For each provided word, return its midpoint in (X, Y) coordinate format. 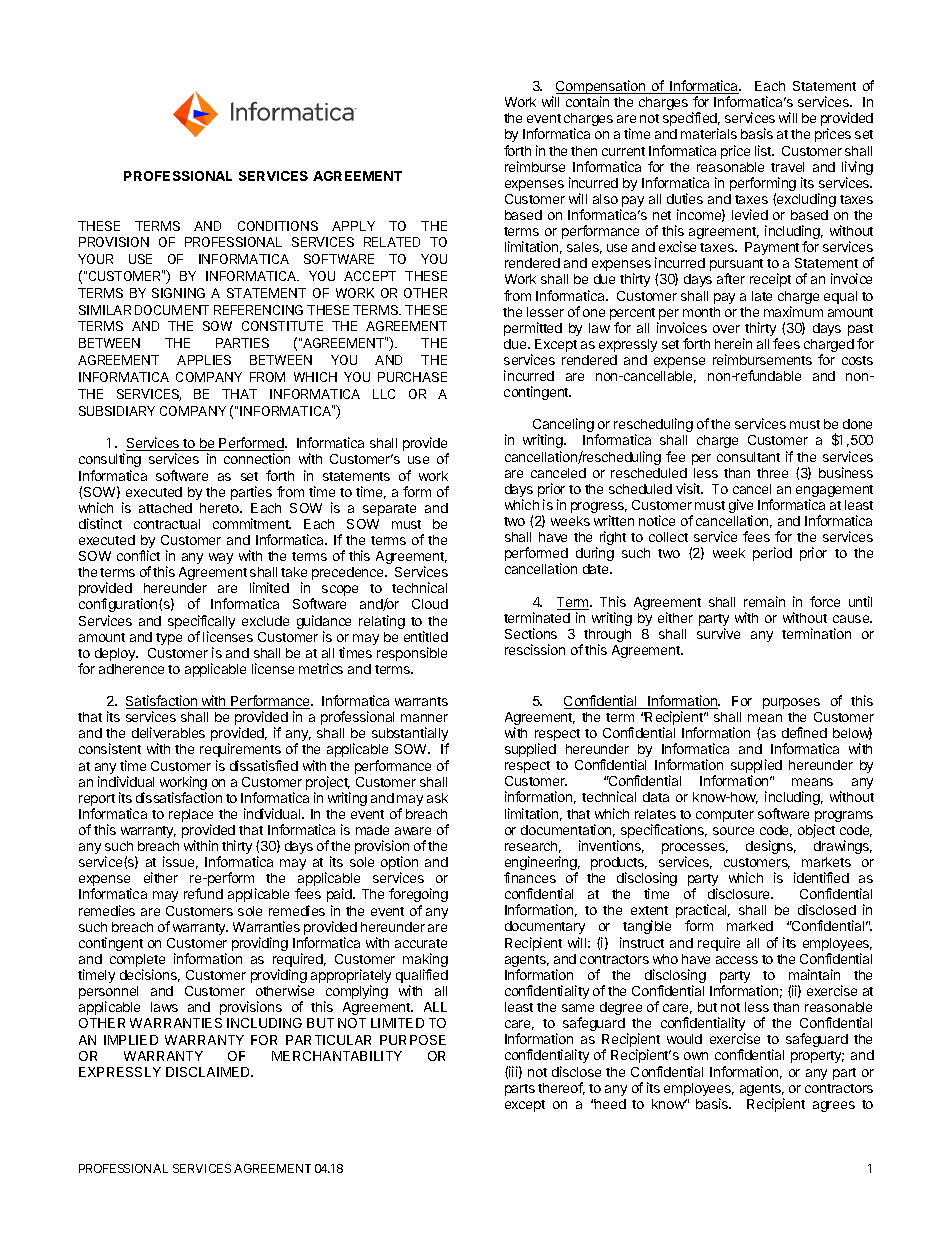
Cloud (430, 604)
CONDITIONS (278, 226)
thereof (561, 1088)
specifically (201, 623)
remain (764, 601)
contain (587, 101)
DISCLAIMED (209, 1072)
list (764, 150)
